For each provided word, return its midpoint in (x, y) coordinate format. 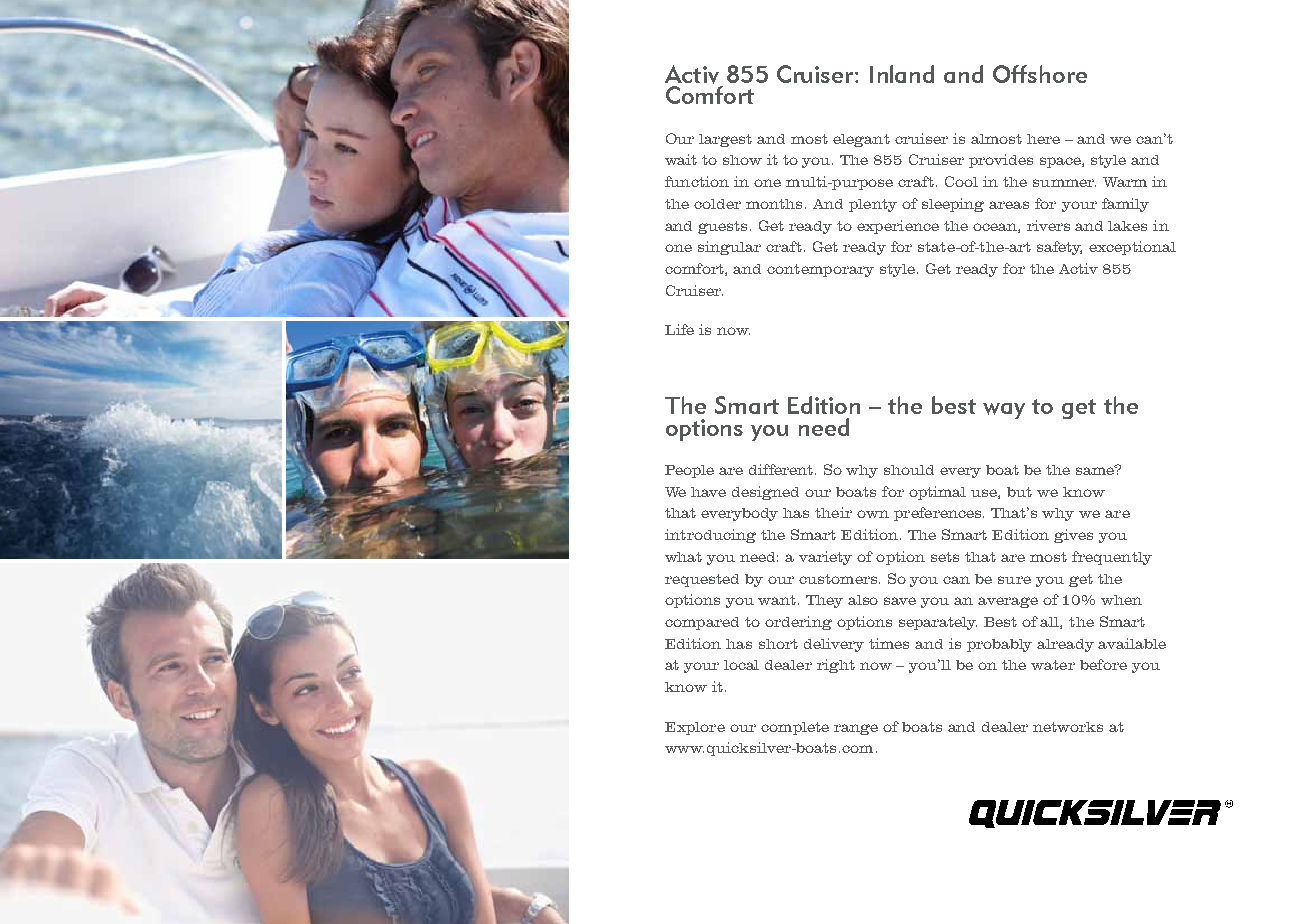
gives (1073, 536)
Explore (695, 728)
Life (679, 329)
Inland (902, 74)
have (708, 492)
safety (1059, 248)
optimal (937, 493)
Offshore (1040, 74)
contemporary (820, 270)
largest (725, 140)
